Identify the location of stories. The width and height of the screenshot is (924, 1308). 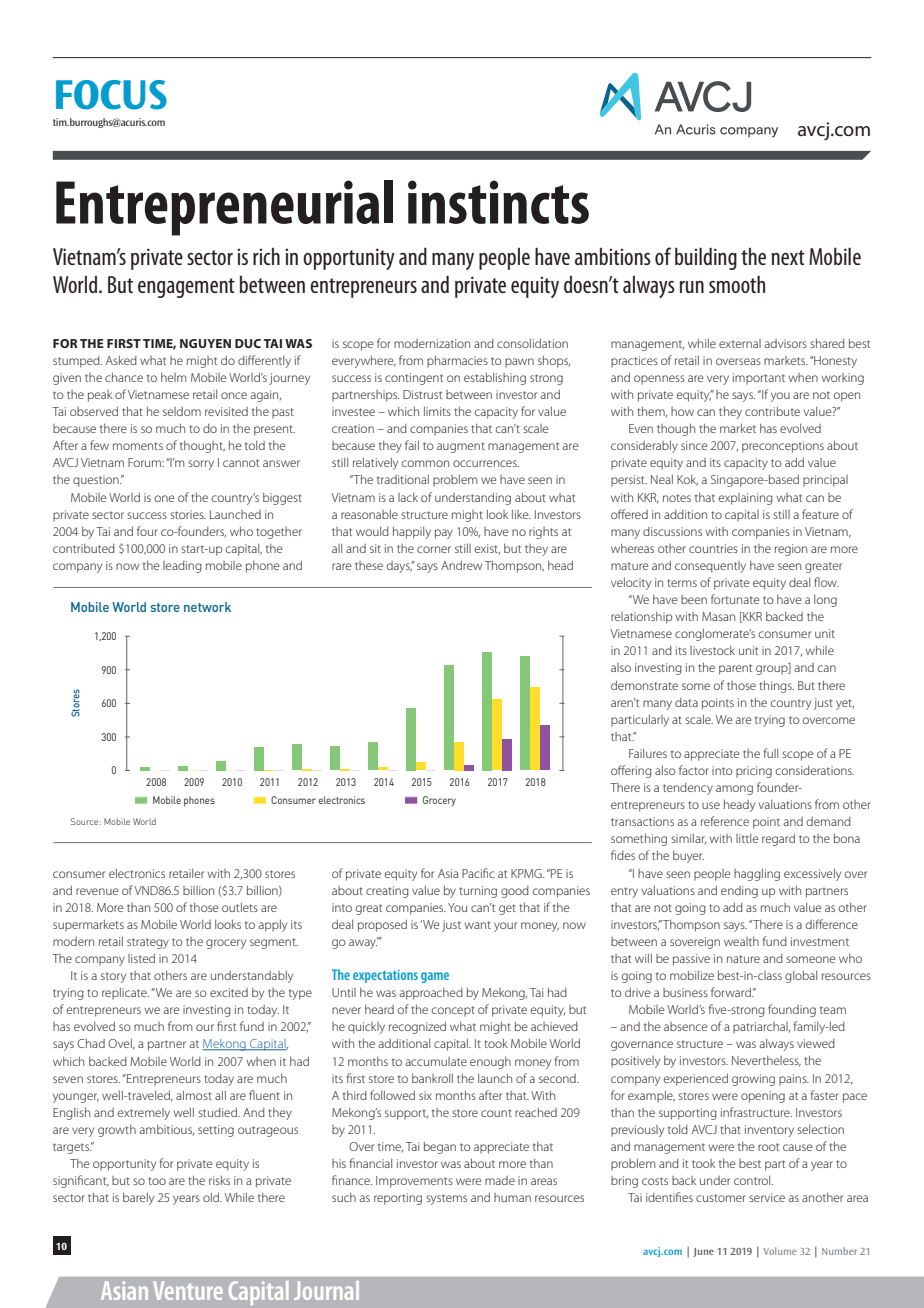
(188, 514).
